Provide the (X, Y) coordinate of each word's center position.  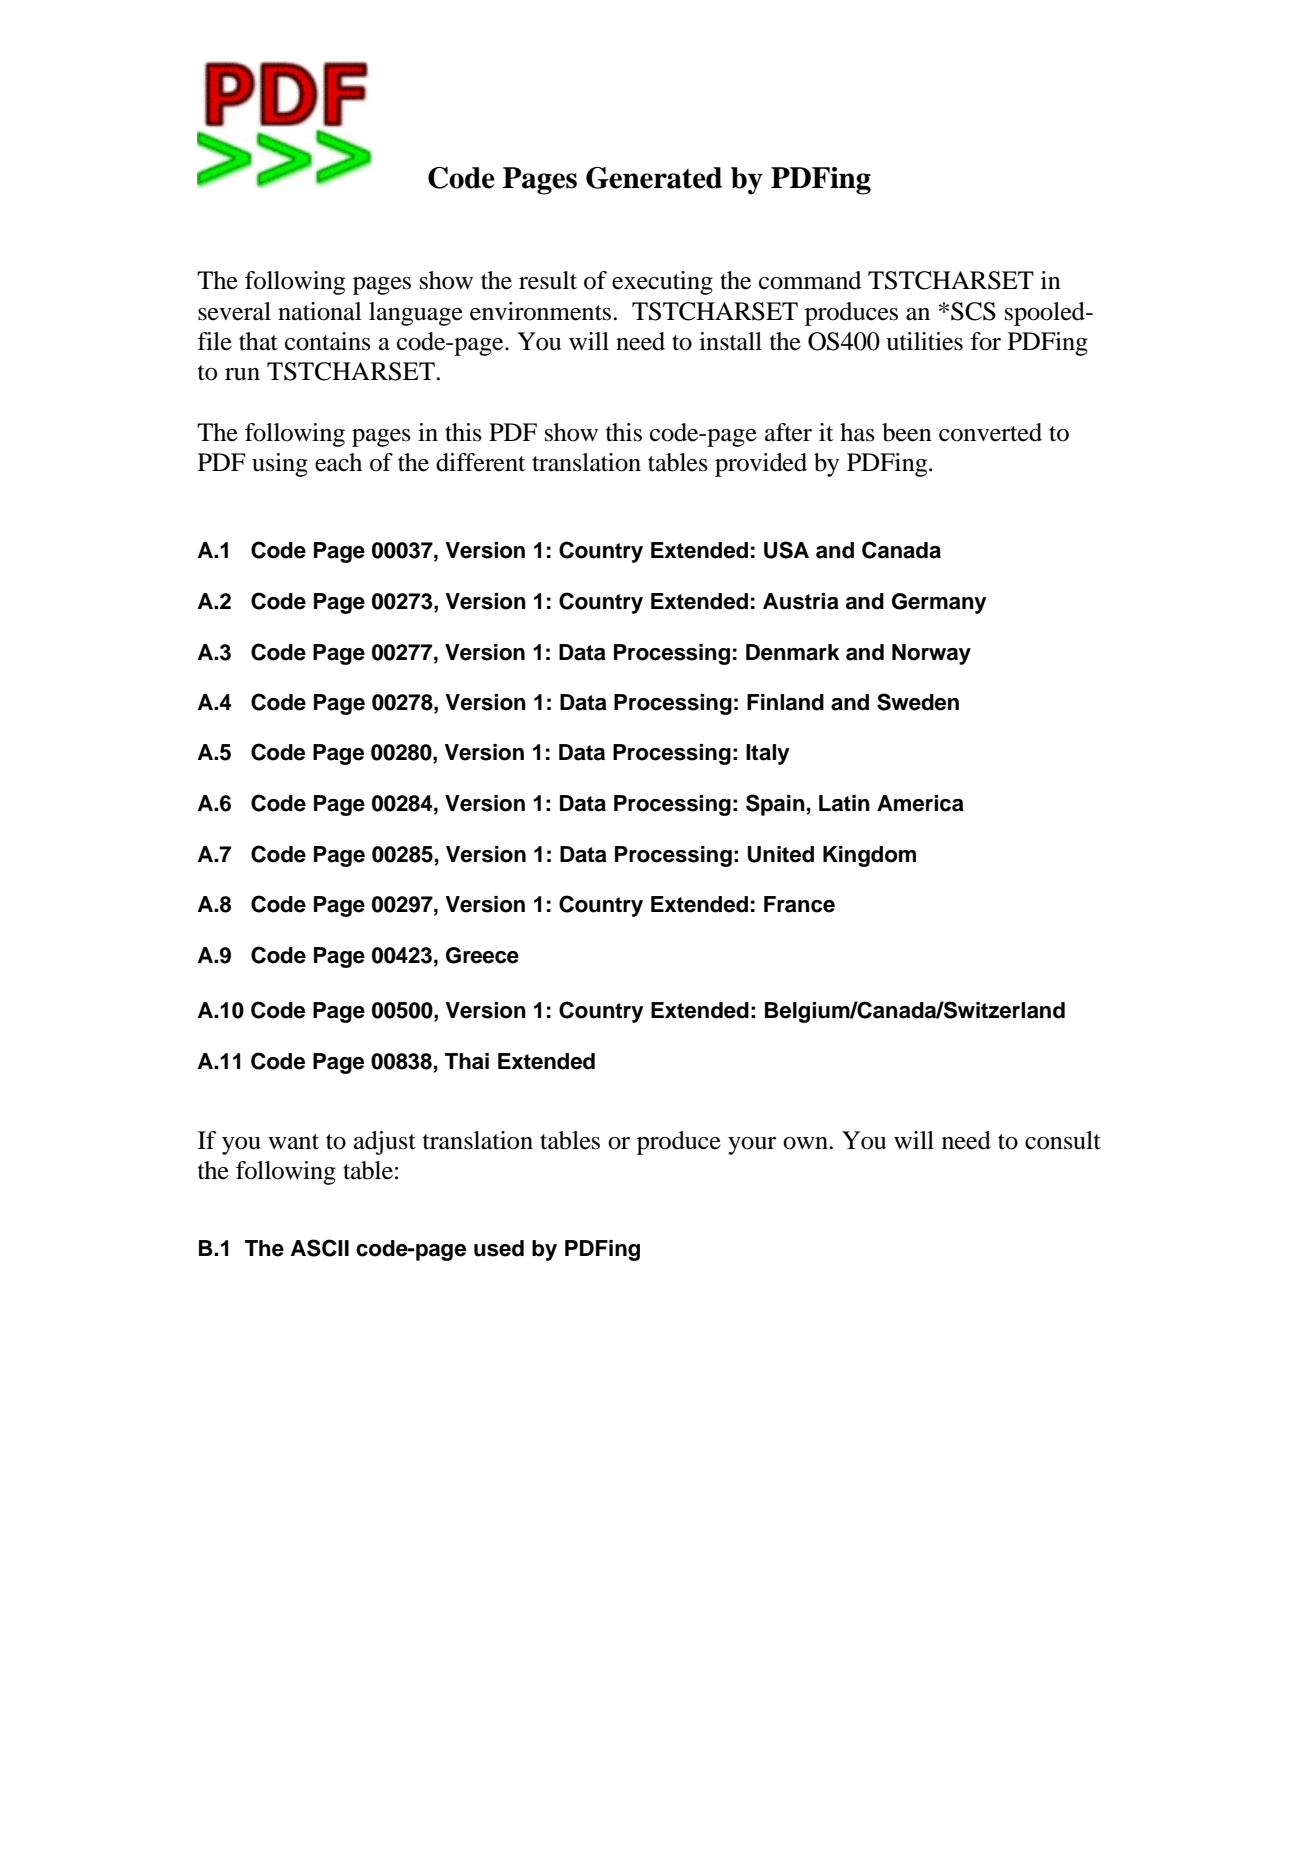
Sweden (918, 702)
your (752, 1146)
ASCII (320, 1248)
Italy (768, 754)
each (338, 462)
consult (1063, 1140)
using (280, 465)
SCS (973, 311)
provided (761, 465)
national (320, 311)
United (780, 854)
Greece (482, 955)
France (799, 904)
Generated (654, 178)
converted (990, 432)
